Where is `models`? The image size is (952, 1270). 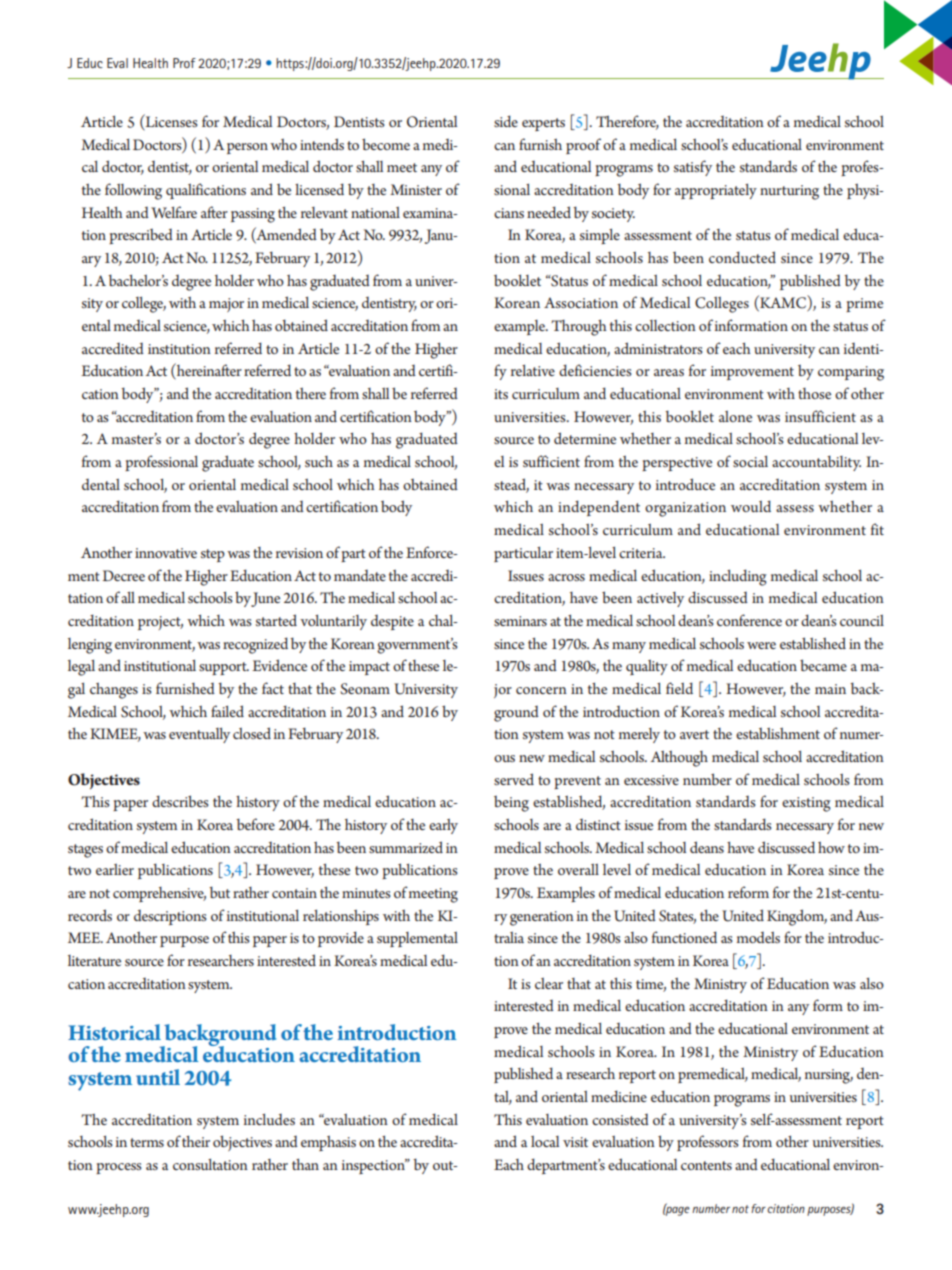 models is located at coordinates (758, 937).
